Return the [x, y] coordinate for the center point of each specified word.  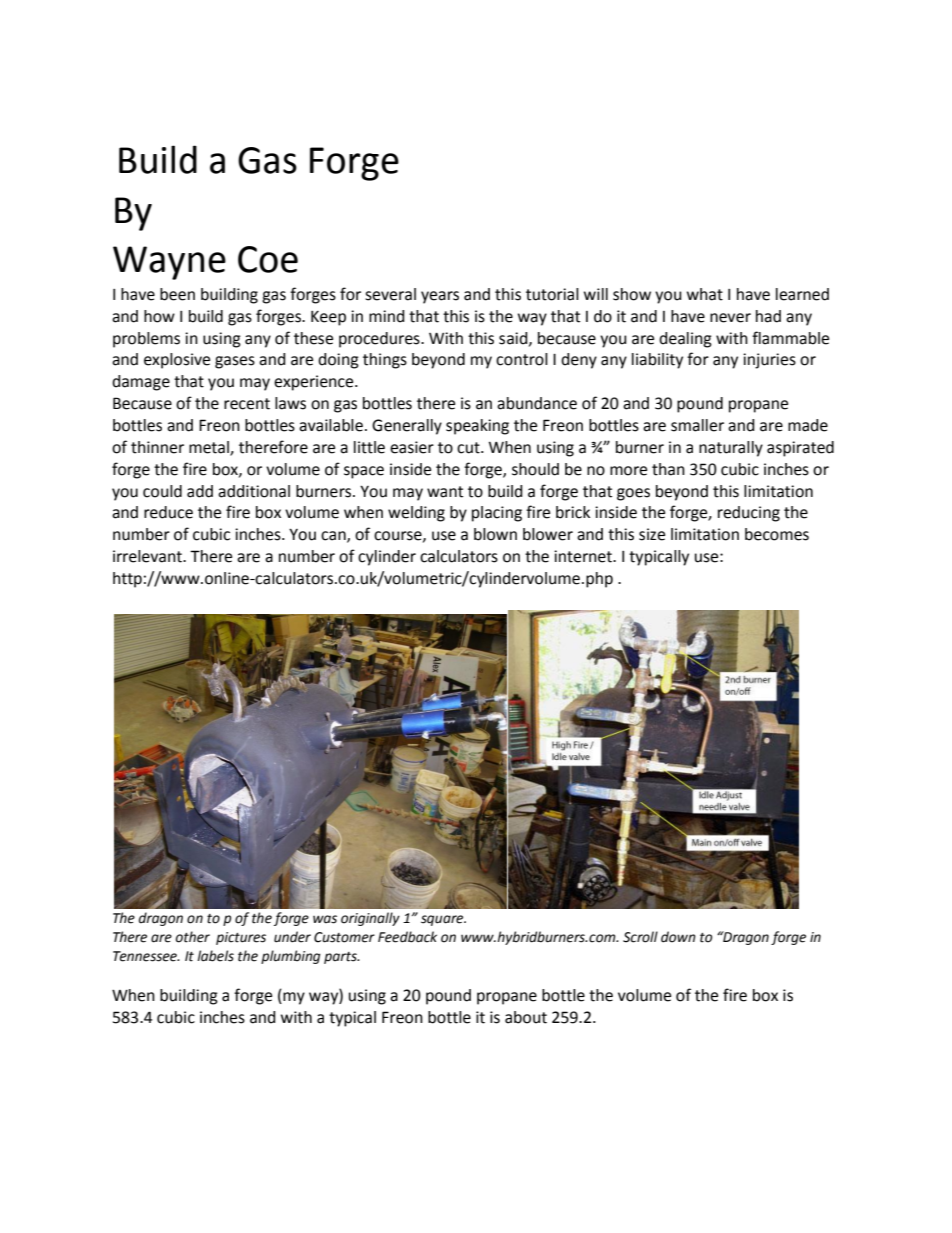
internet [584, 556]
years [440, 297]
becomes [777, 534]
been [177, 294]
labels [215, 956]
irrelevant [148, 556]
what [705, 294]
